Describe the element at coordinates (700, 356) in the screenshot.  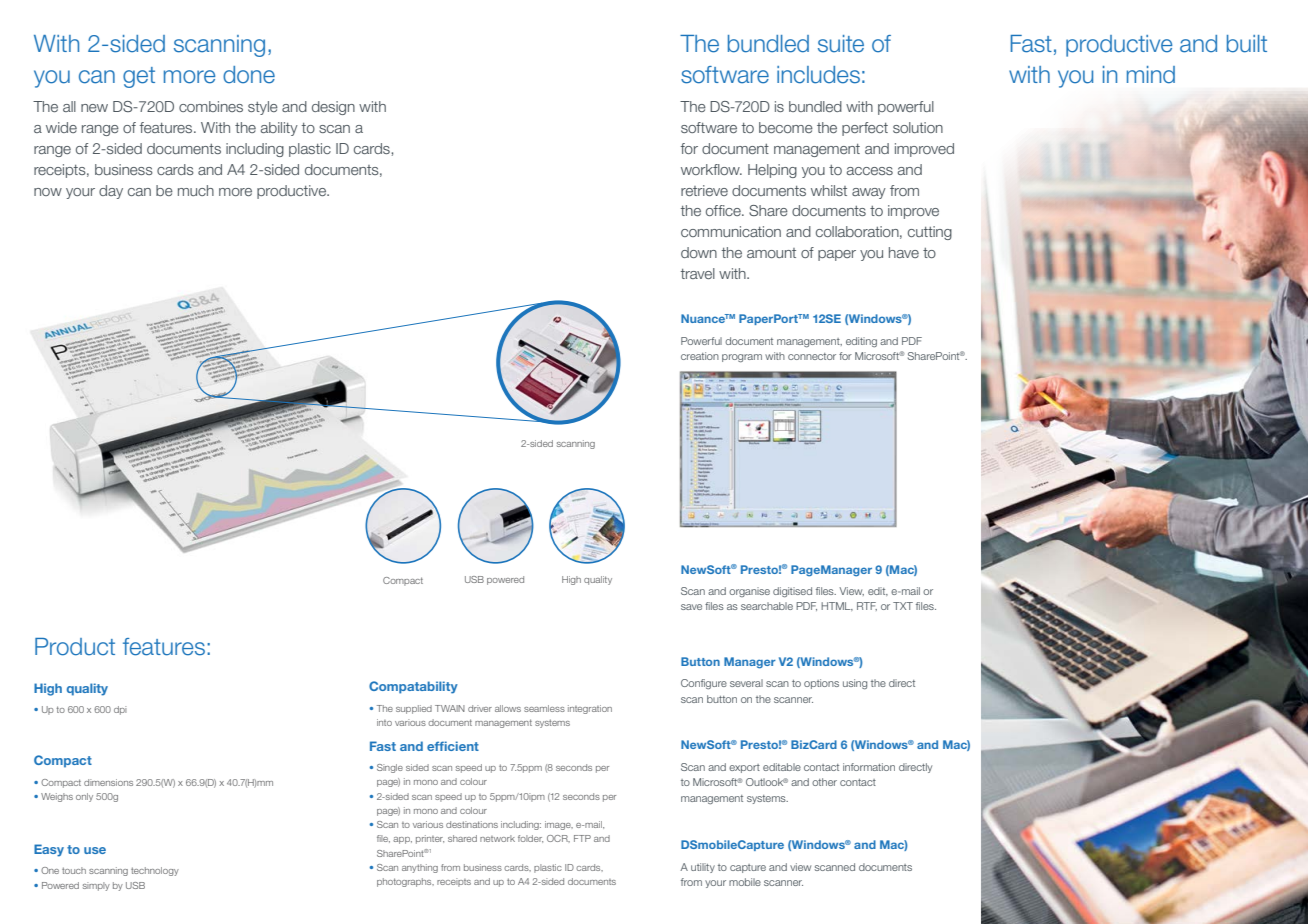
I see `creation` at that location.
